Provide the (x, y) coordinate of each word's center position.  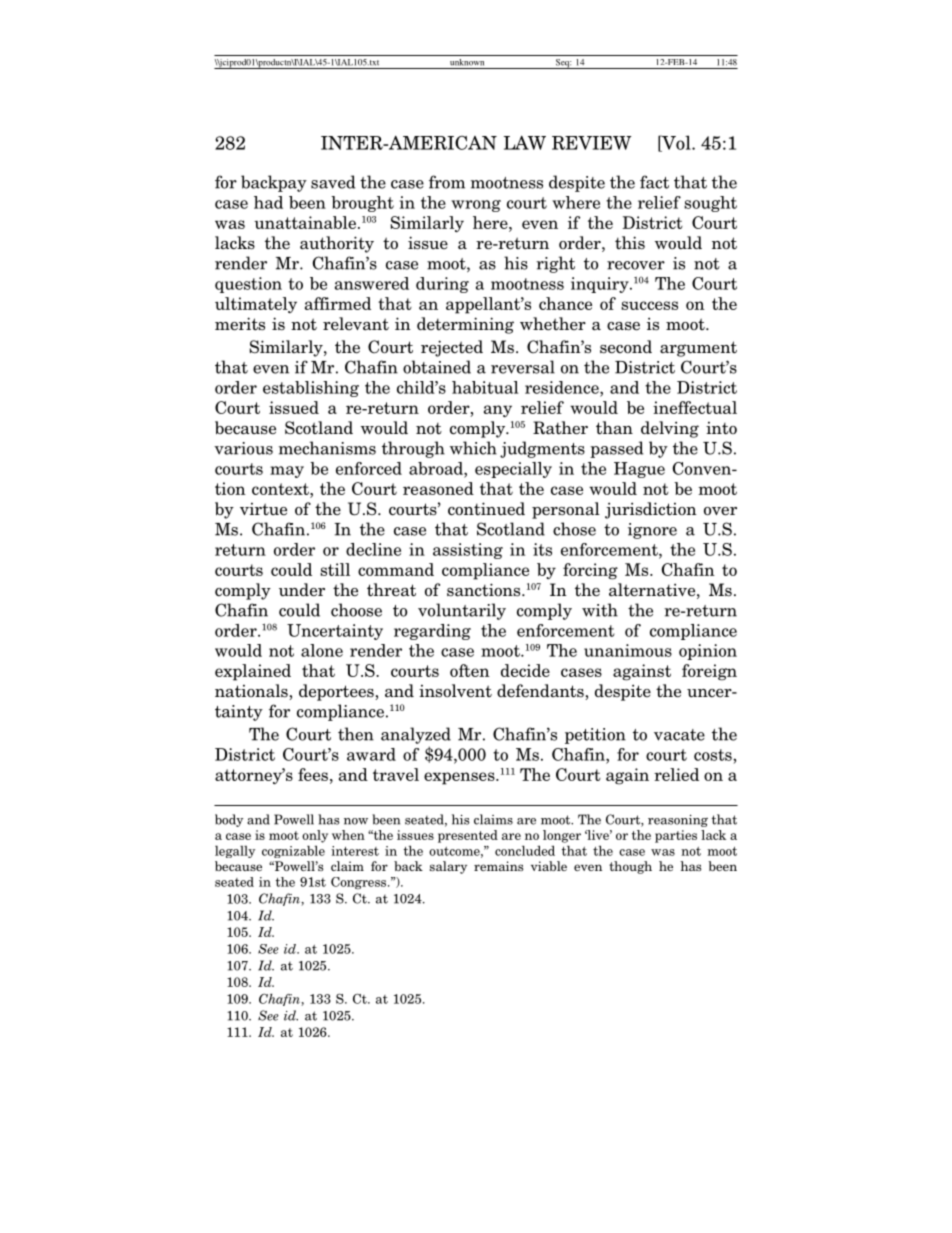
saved (333, 182)
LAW (525, 142)
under (302, 590)
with (600, 610)
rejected (452, 348)
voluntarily (462, 611)
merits (240, 324)
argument (698, 349)
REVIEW (591, 143)
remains (499, 866)
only (315, 836)
